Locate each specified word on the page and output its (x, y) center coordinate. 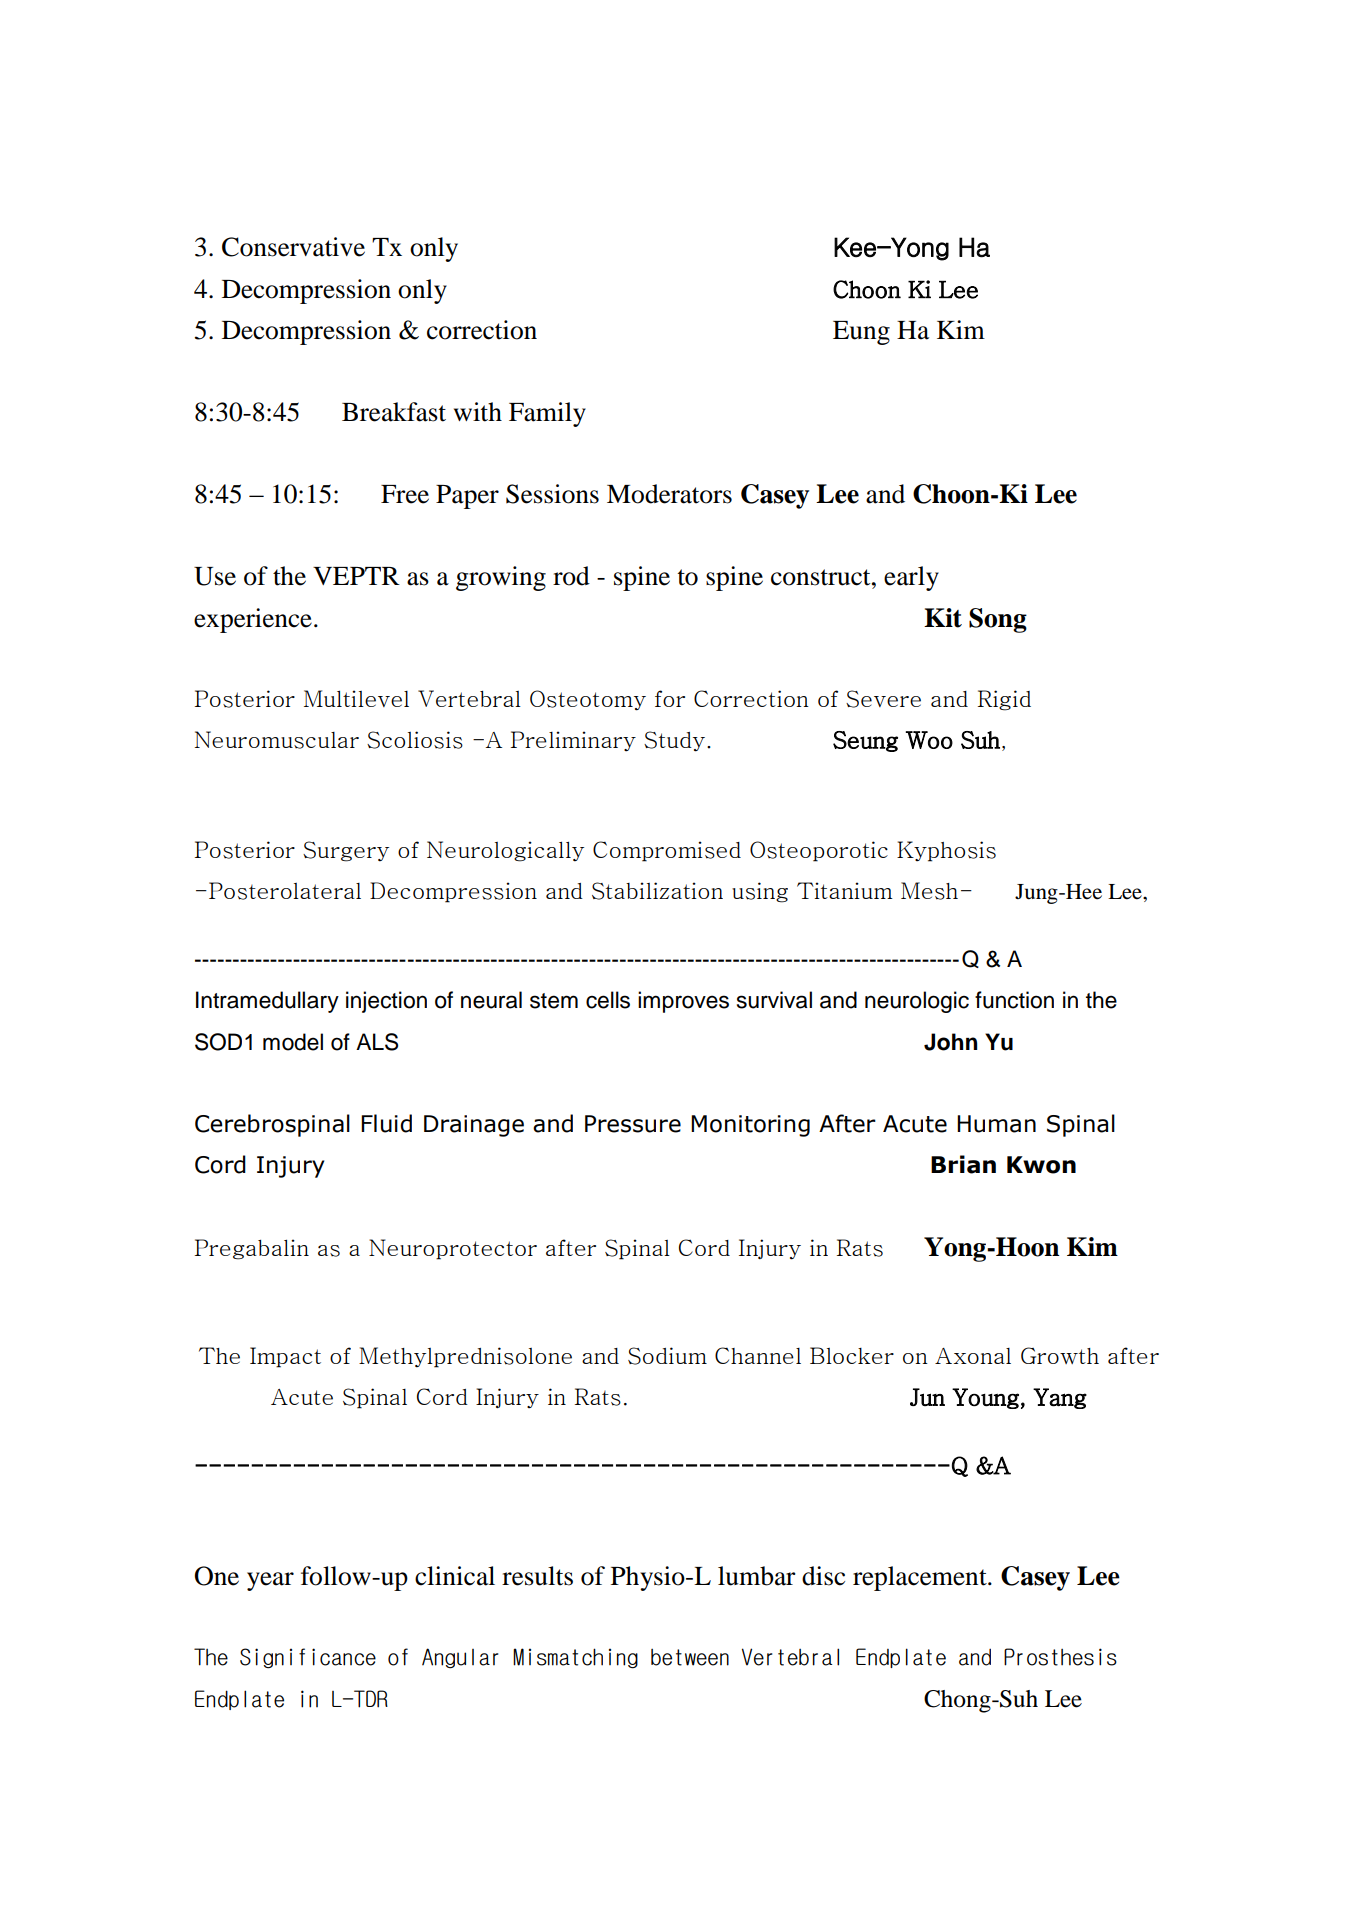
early (911, 578)
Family (547, 414)
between (690, 1657)
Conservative (293, 247)
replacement (921, 1578)
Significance (308, 1658)
